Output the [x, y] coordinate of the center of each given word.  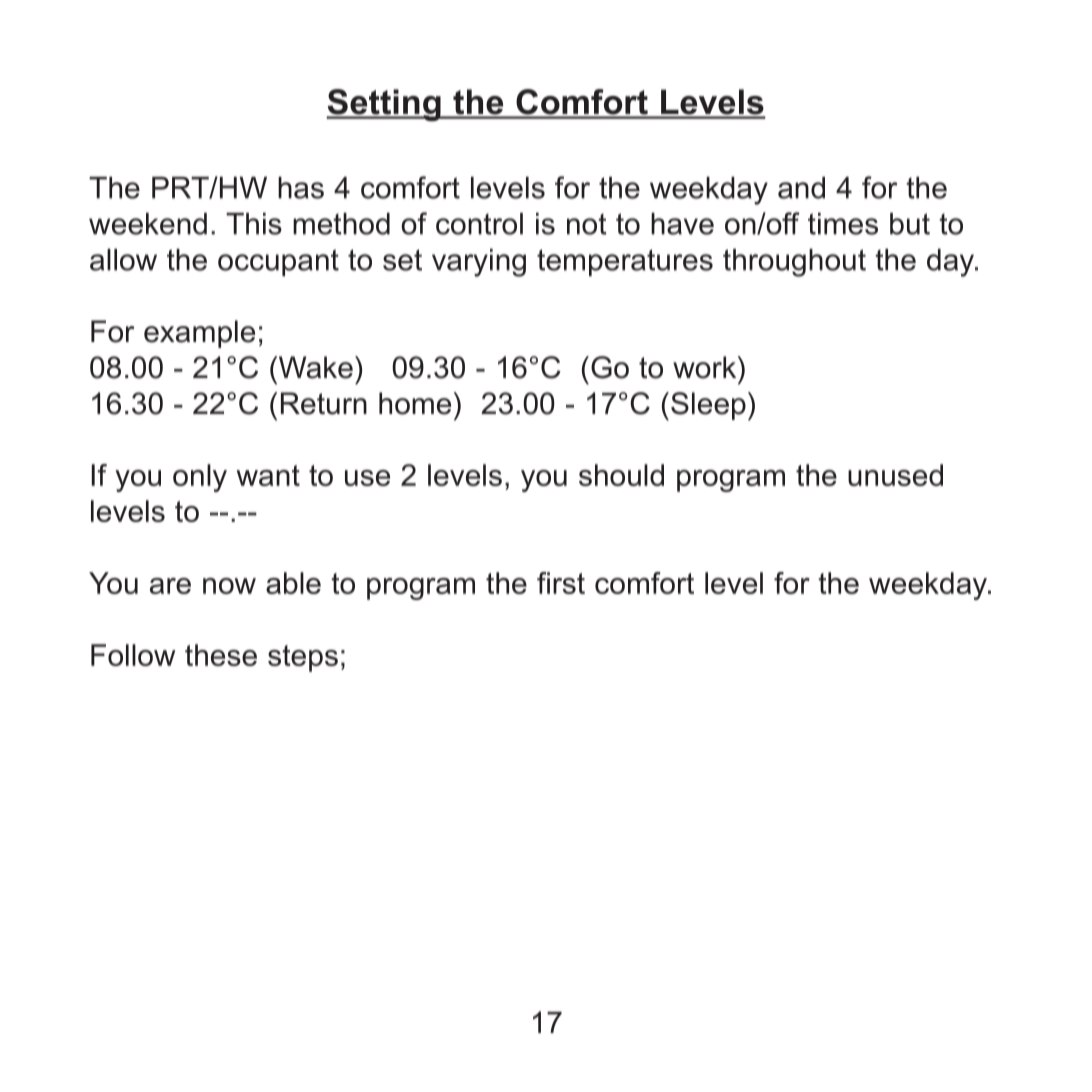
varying [479, 263]
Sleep [708, 406]
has [301, 188]
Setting [384, 105]
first [561, 583]
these [221, 655]
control [479, 224]
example [199, 334]
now [229, 586]
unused [895, 475]
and [801, 188]
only [200, 478]
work [706, 367]
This [254, 224]
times [843, 224]
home [415, 403]
